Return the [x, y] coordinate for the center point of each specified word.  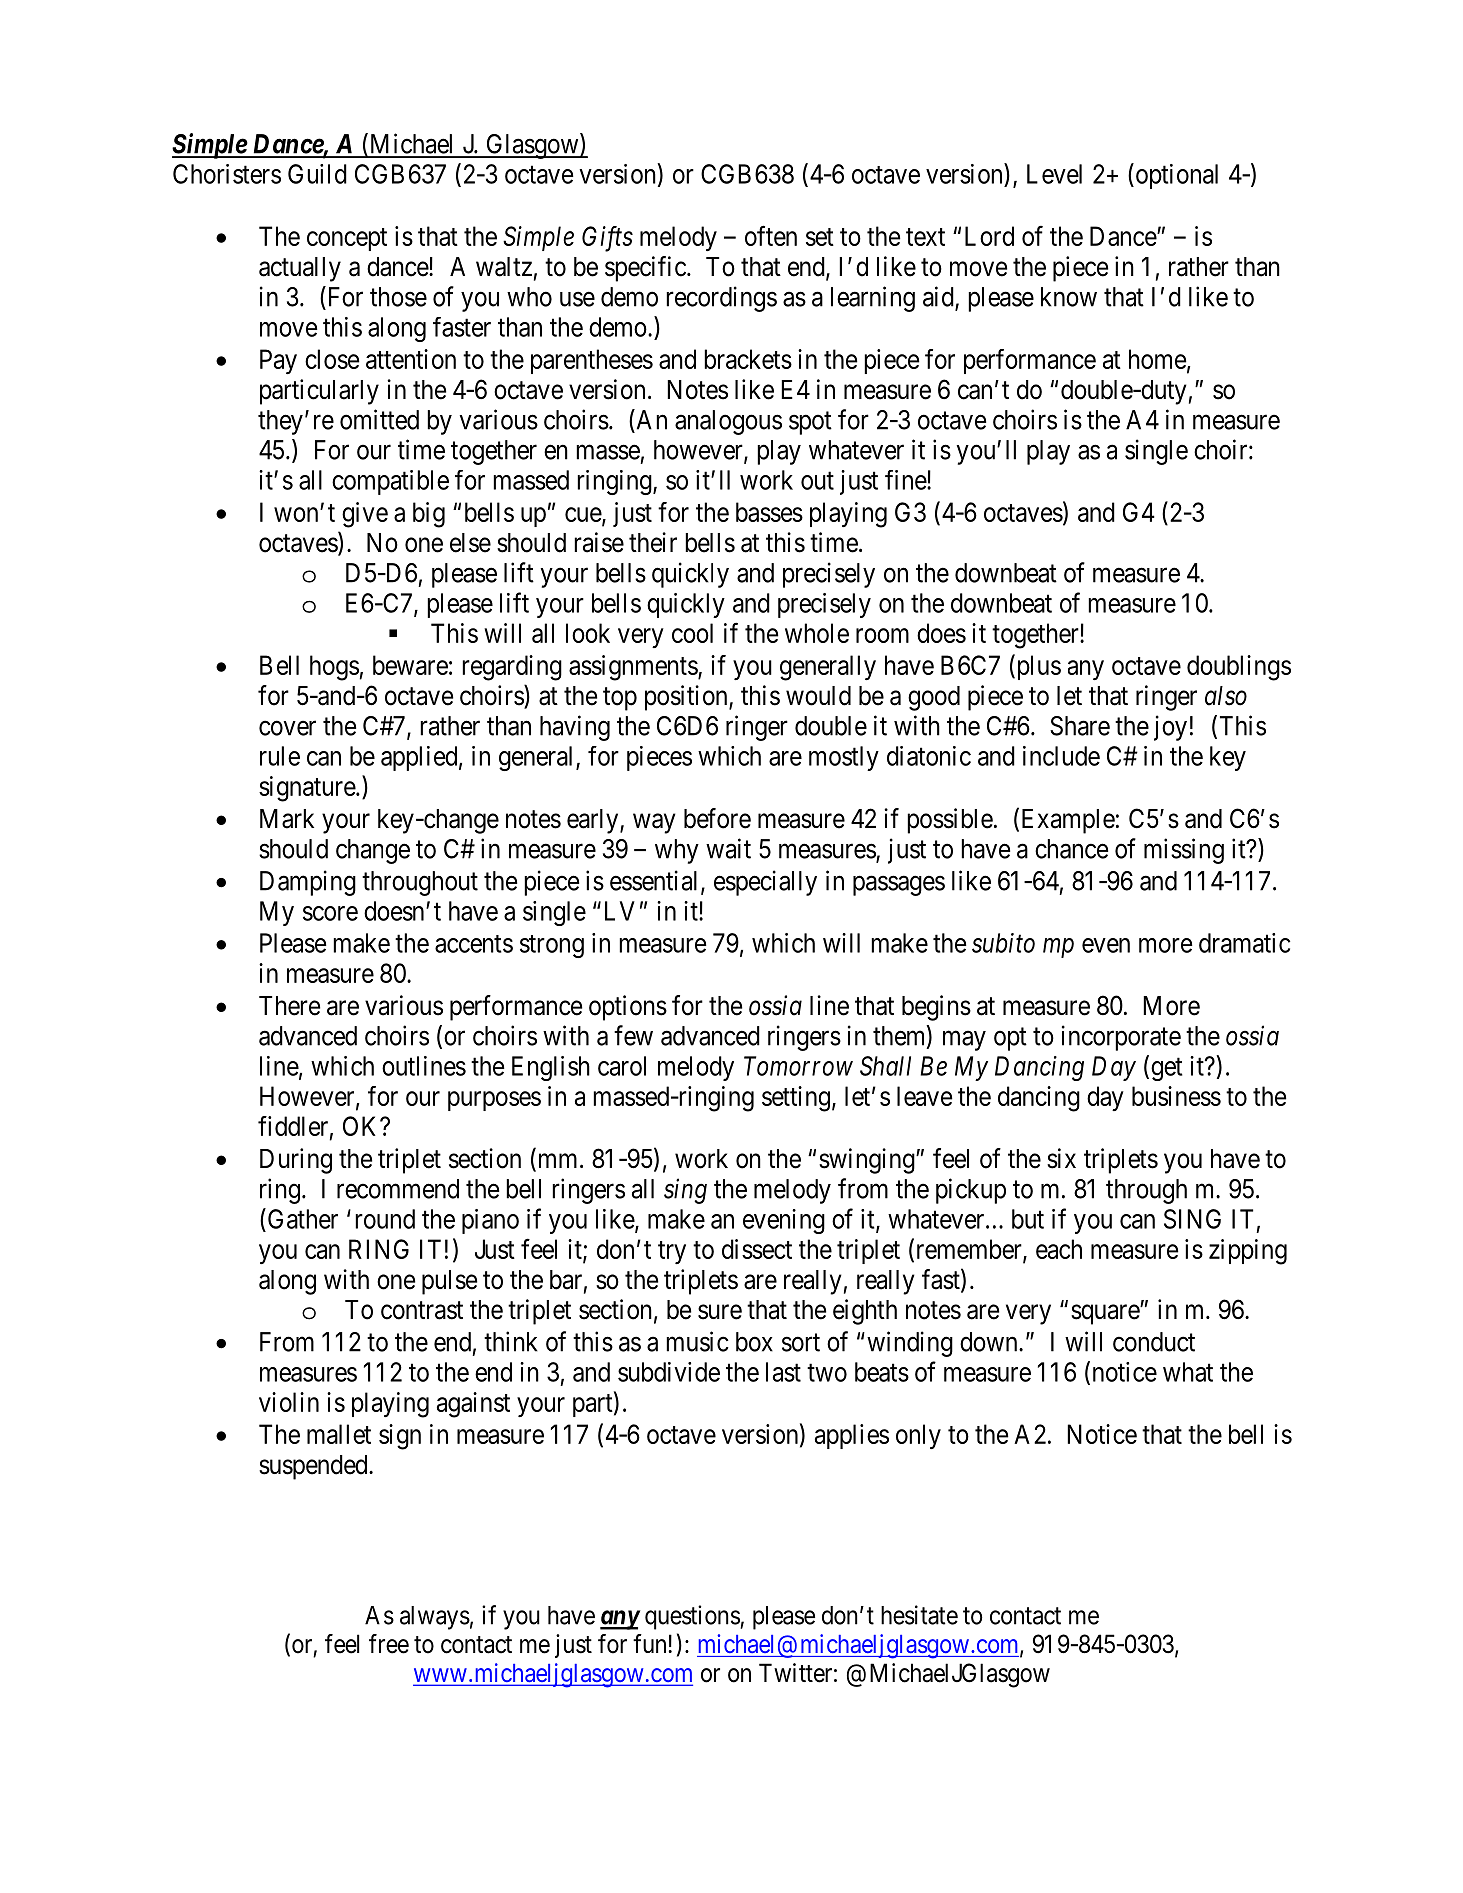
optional [1175, 176]
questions [693, 1617]
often [771, 235]
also [1226, 696]
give [365, 515]
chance [1071, 849]
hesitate [919, 1615]
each [1059, 1249]
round [385, 1219]
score [330, 913]
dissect [757, 1249]
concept [347, 239]
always [435, 1618]
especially [765, 883]
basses [769, 512]
